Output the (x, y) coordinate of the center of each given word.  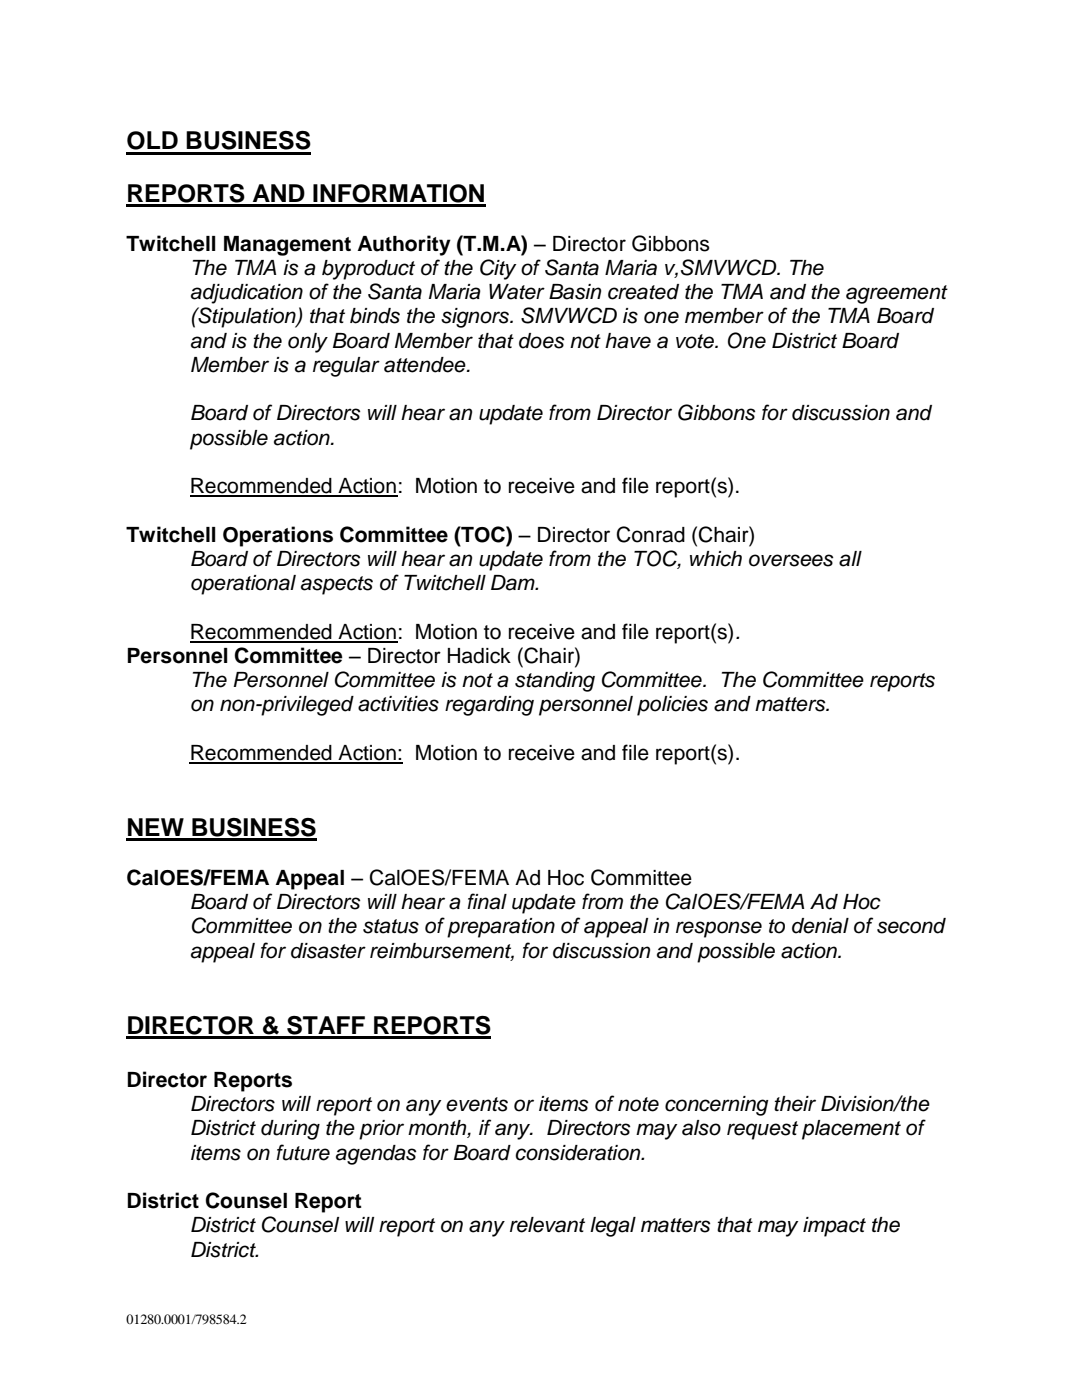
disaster (328, 951)
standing (555, 682)
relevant (547, 1225)
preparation (501, 928)
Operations (278, 536)
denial (820, 926)
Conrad (651, 534)
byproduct (368, 270)
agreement (897, 294)
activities (398, 704)
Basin (575, 292)
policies (672, 706)
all (850, 559)
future (303, 1152)
